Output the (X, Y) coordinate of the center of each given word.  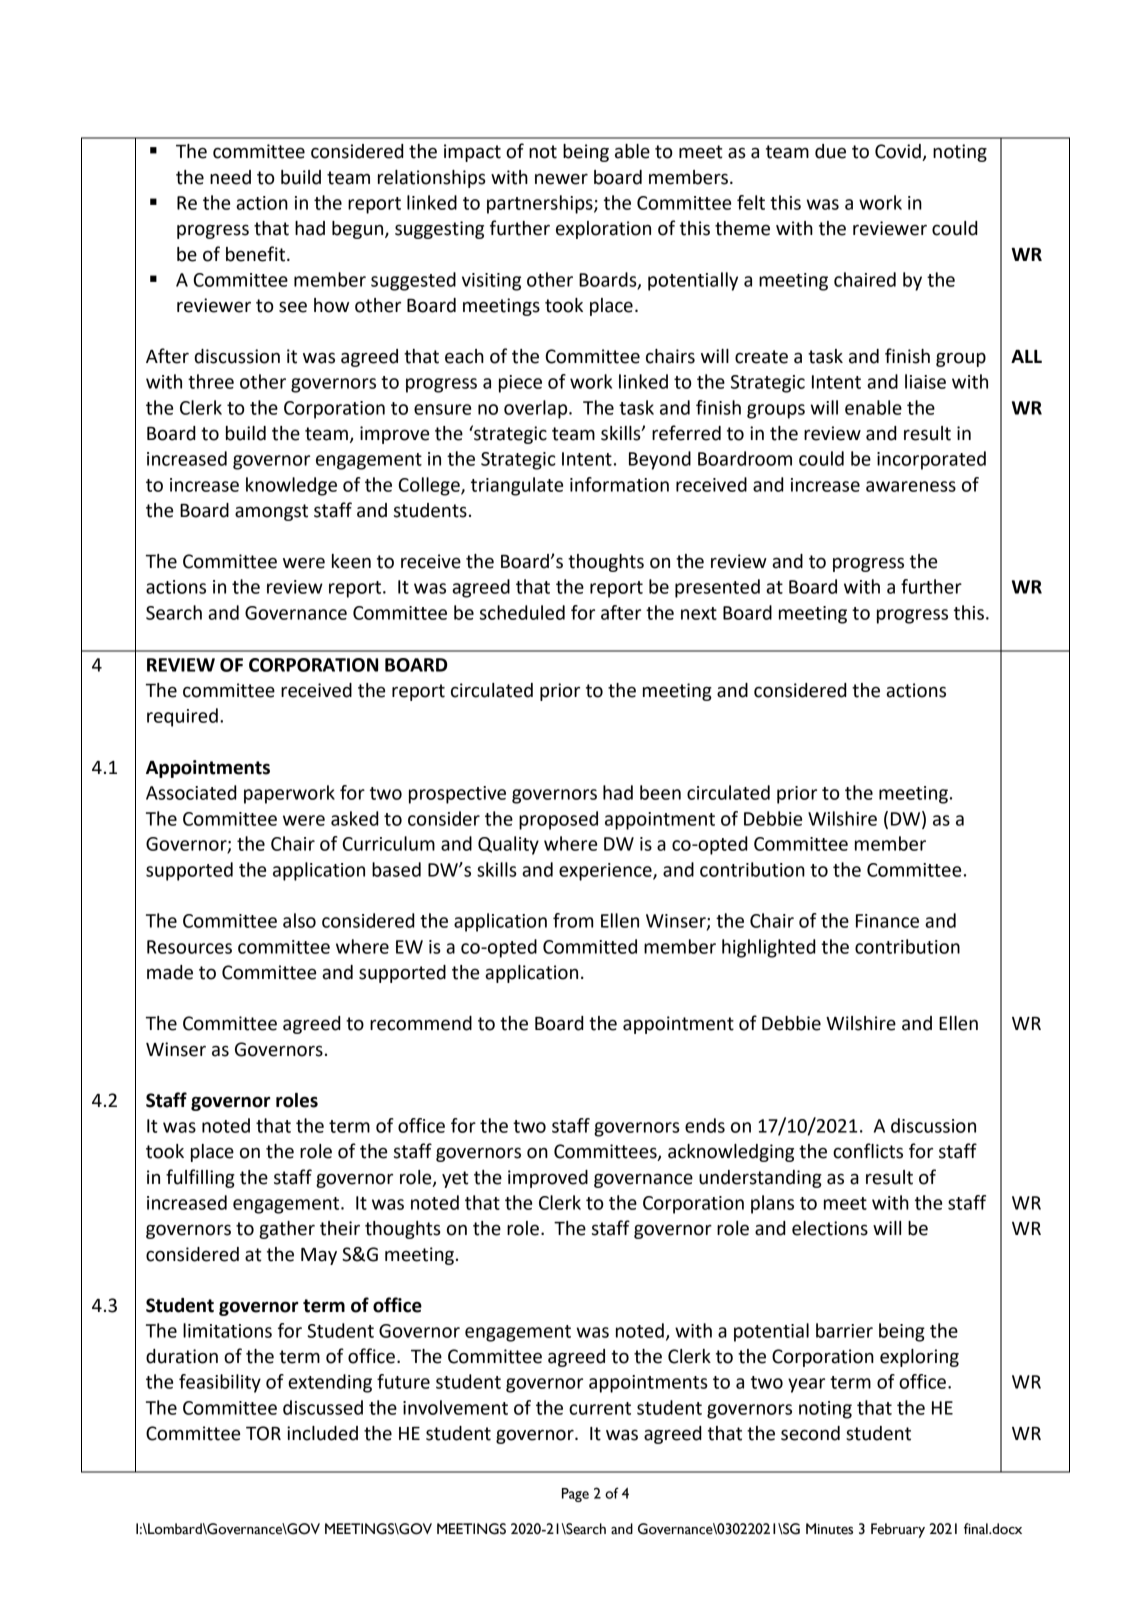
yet (455, 1179)
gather (287, 1230)
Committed (590, 946)
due (830, 151)
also (299, 920)
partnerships (541, 204)
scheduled (522, 612)
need (230, 177)
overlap (537, 409)
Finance (887, 921)
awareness (911, 486)
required (182, 717)
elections (830, 1228)
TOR (263, 1433)
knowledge (291, 486)
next (699, 613)
